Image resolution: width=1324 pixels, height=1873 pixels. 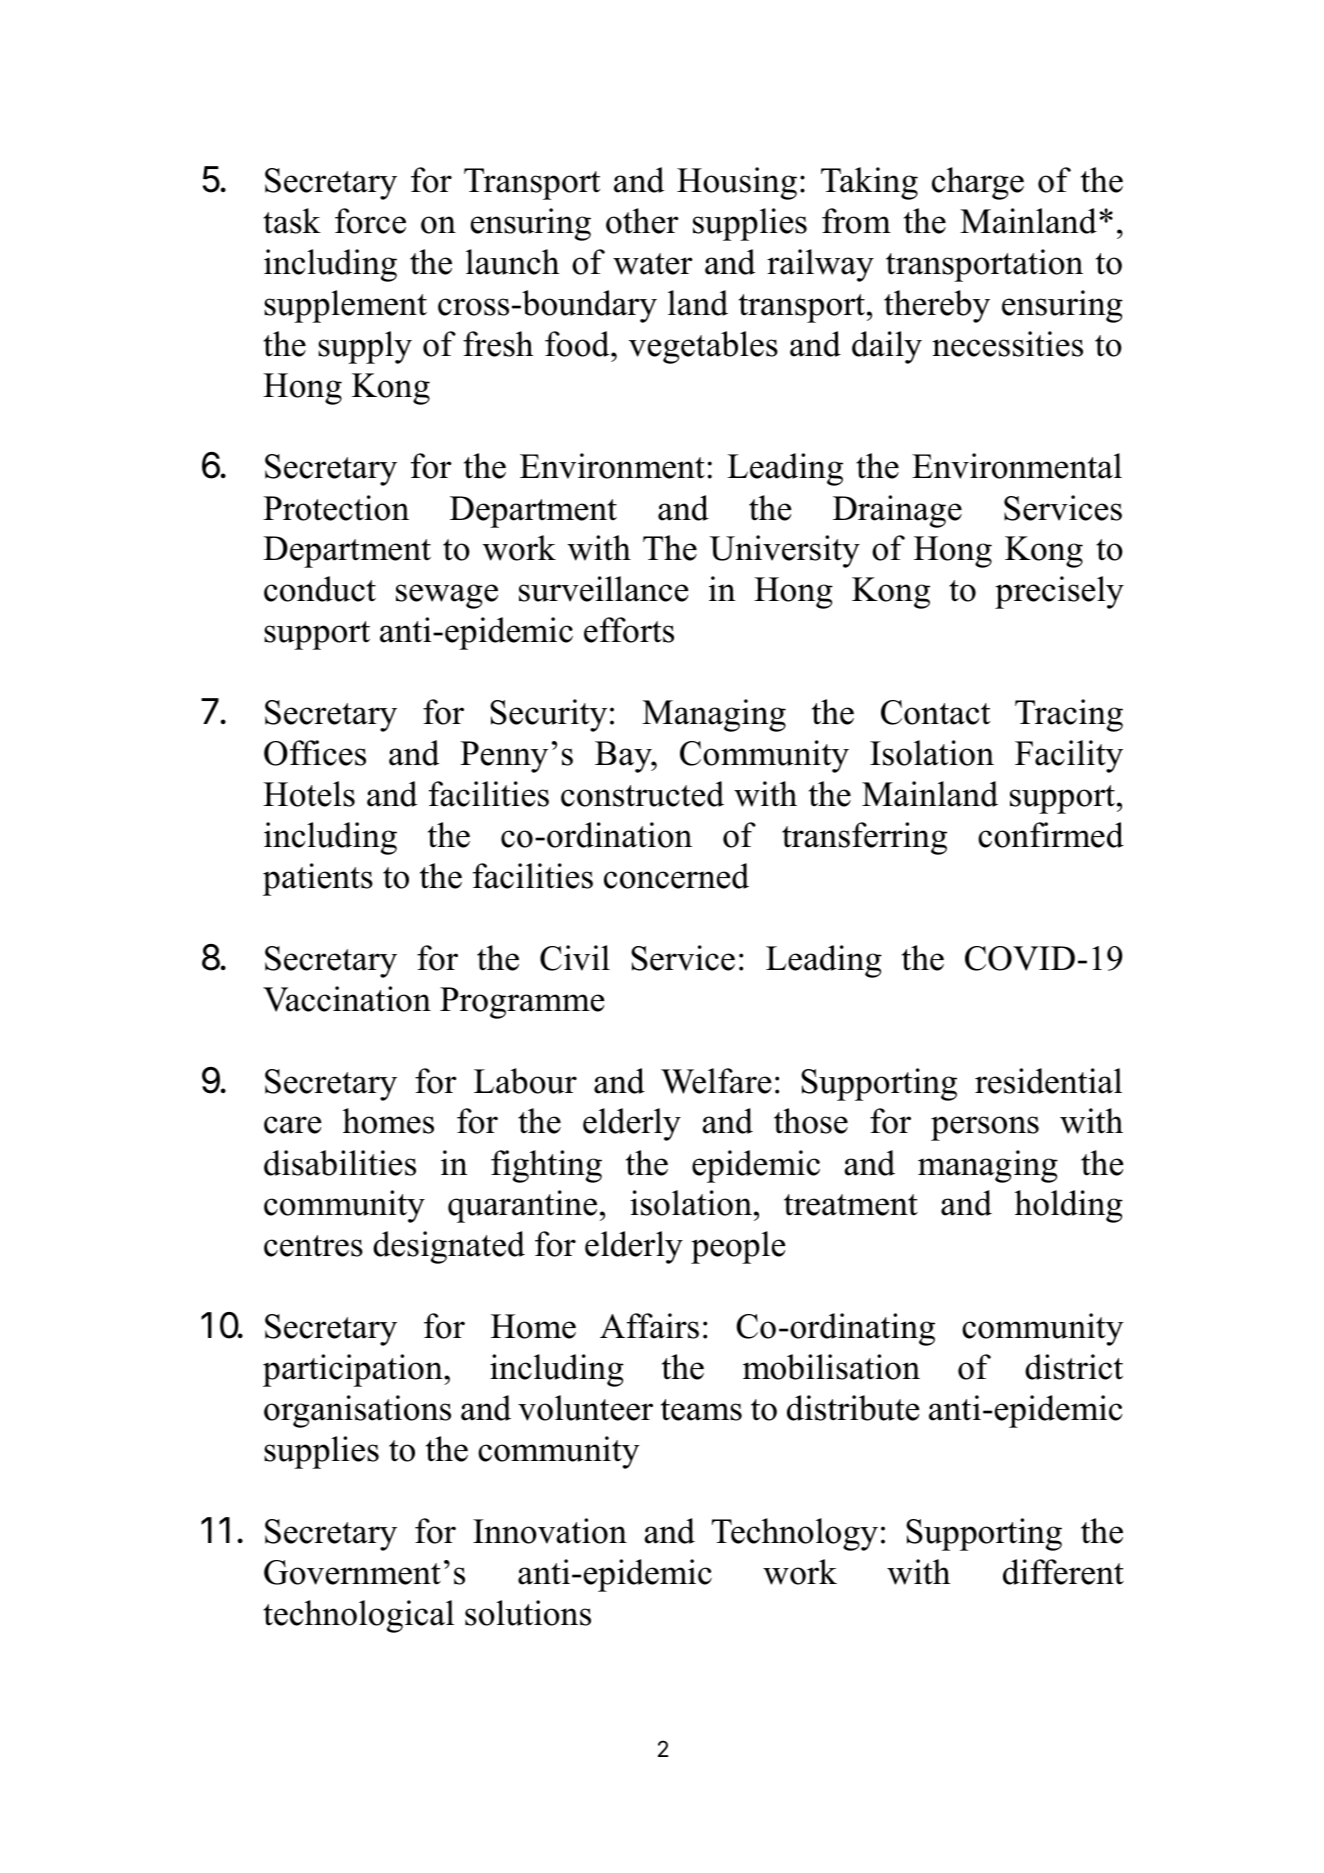 I want to click on Technology, so click(x=795, y=1534).
